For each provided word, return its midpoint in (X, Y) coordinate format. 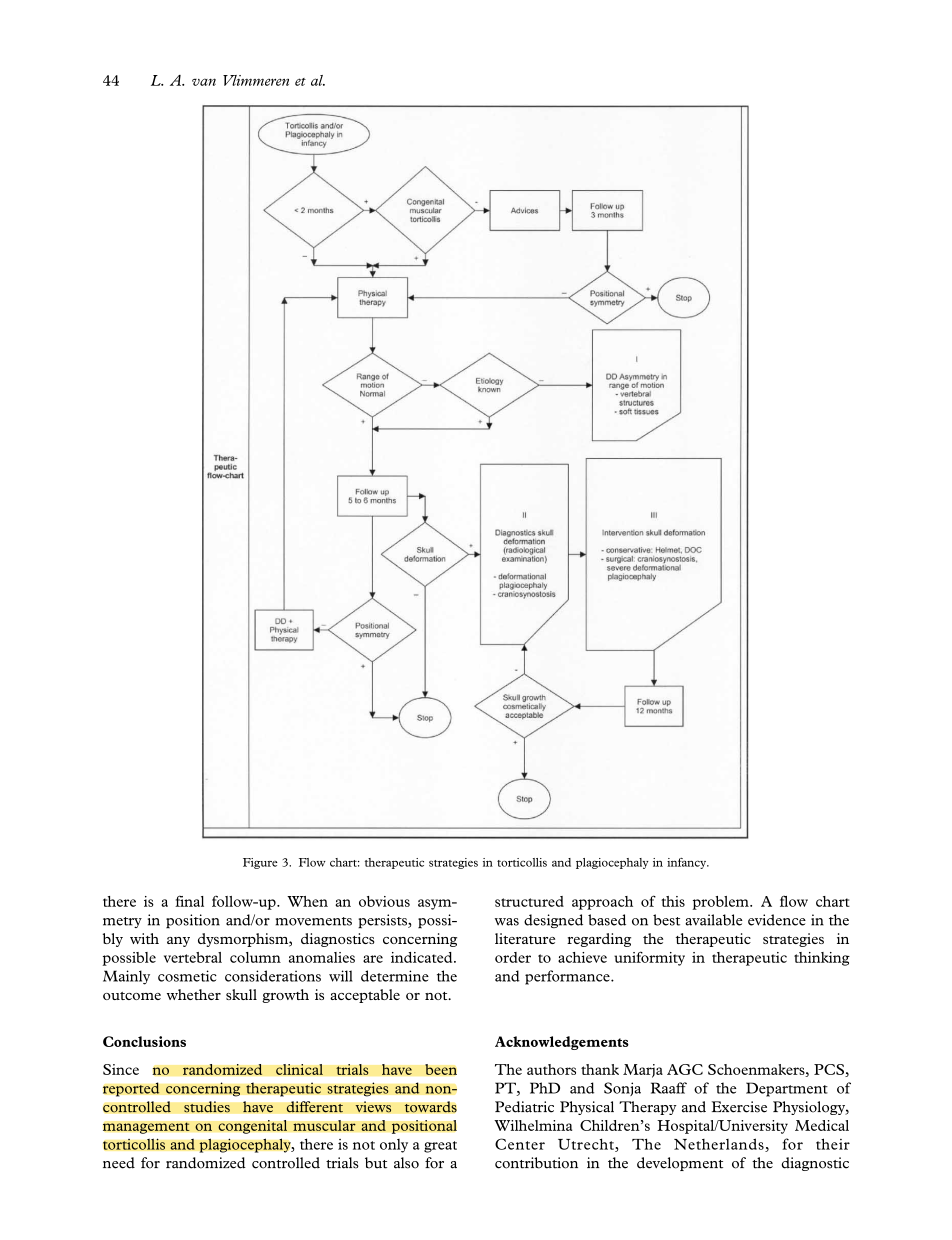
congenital (252, 1127)
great (440, 1147)
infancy (688, 863)
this (673, 901)
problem (722, 903)
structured (529, 901)
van (204, 82)
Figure (260, 863)
